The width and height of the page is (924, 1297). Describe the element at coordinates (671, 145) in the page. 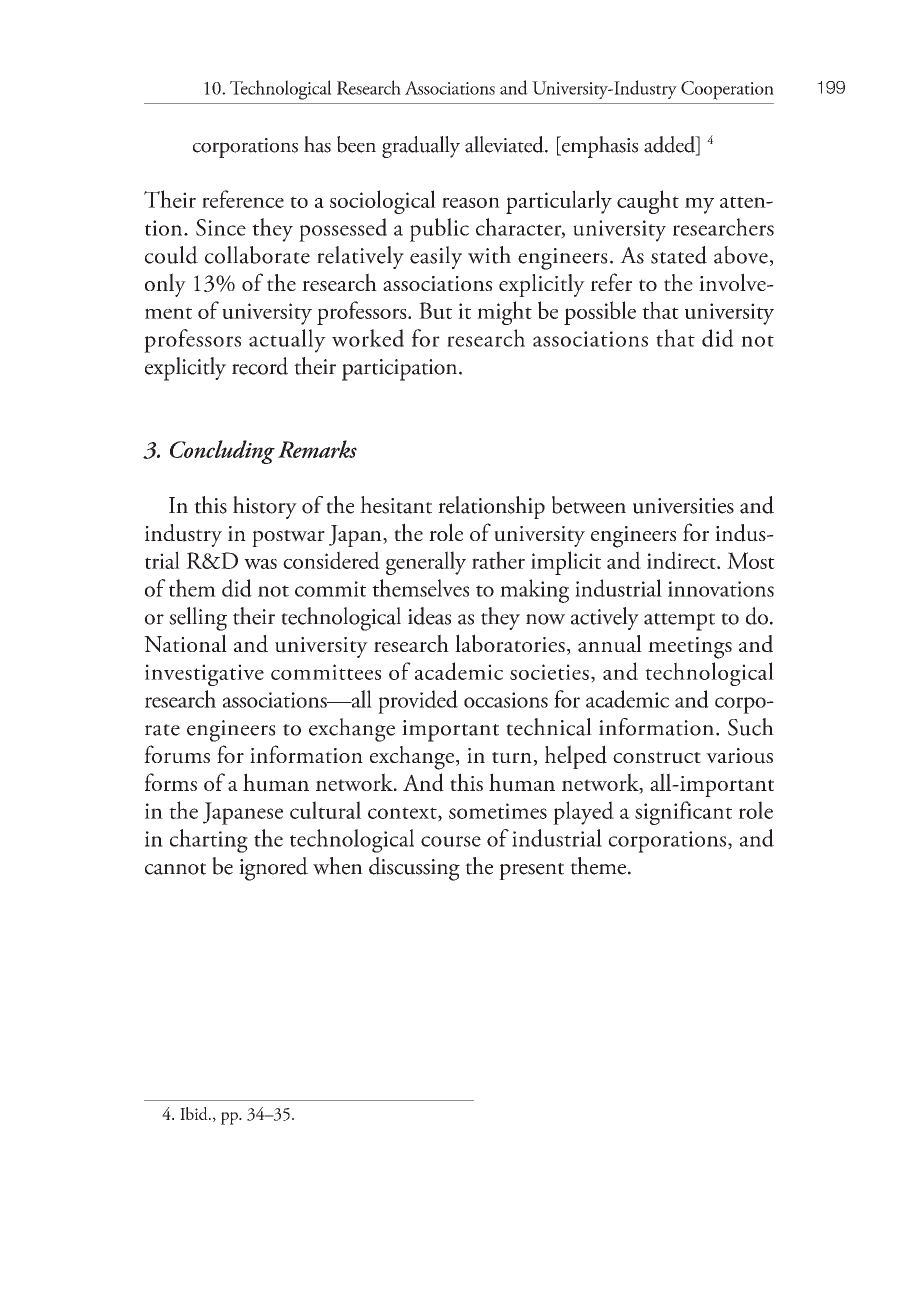

I see `added` at that location.
